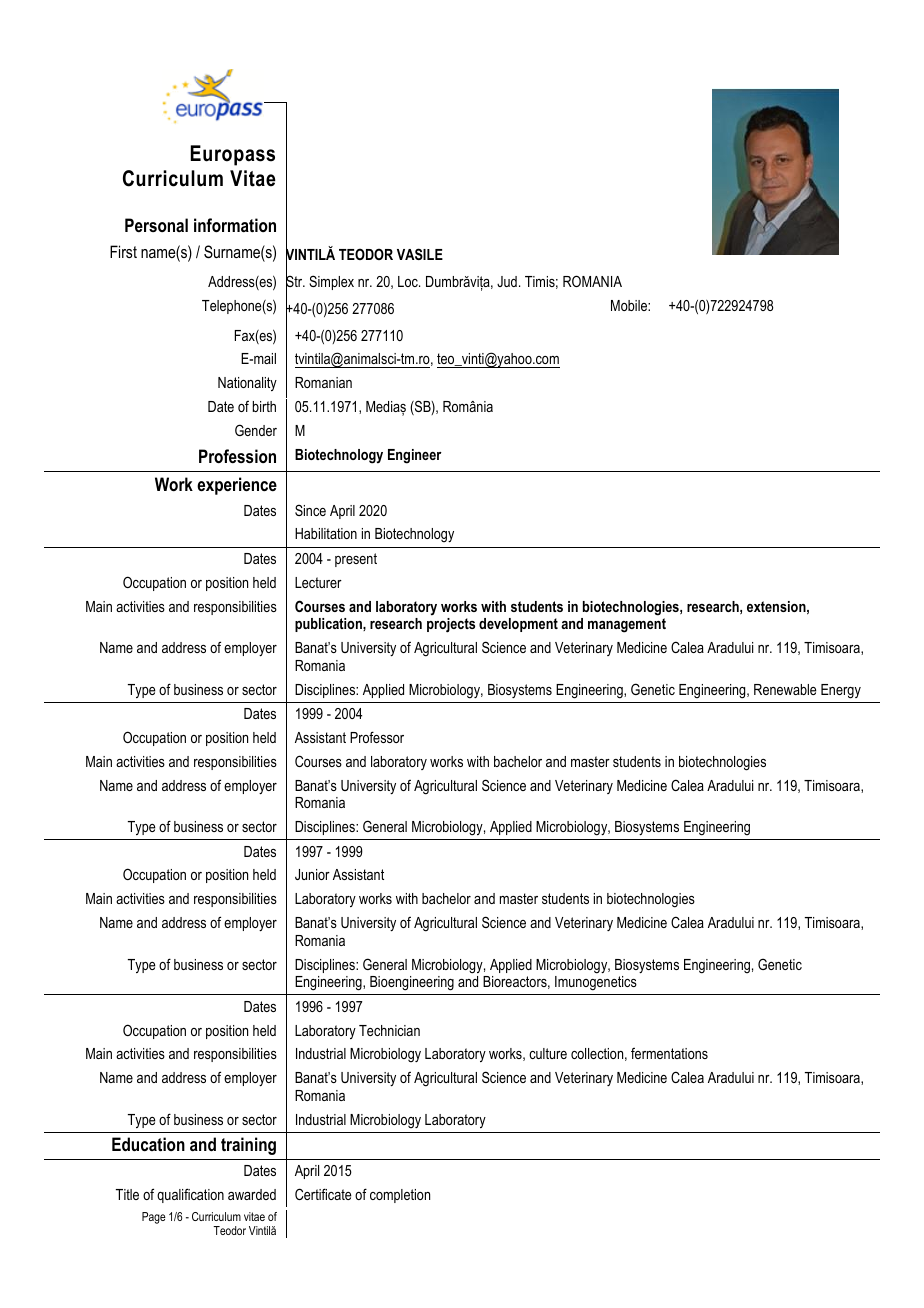  Describe the element at coordinates (451, 625) in the screenshot. I see `projects` at that location.
